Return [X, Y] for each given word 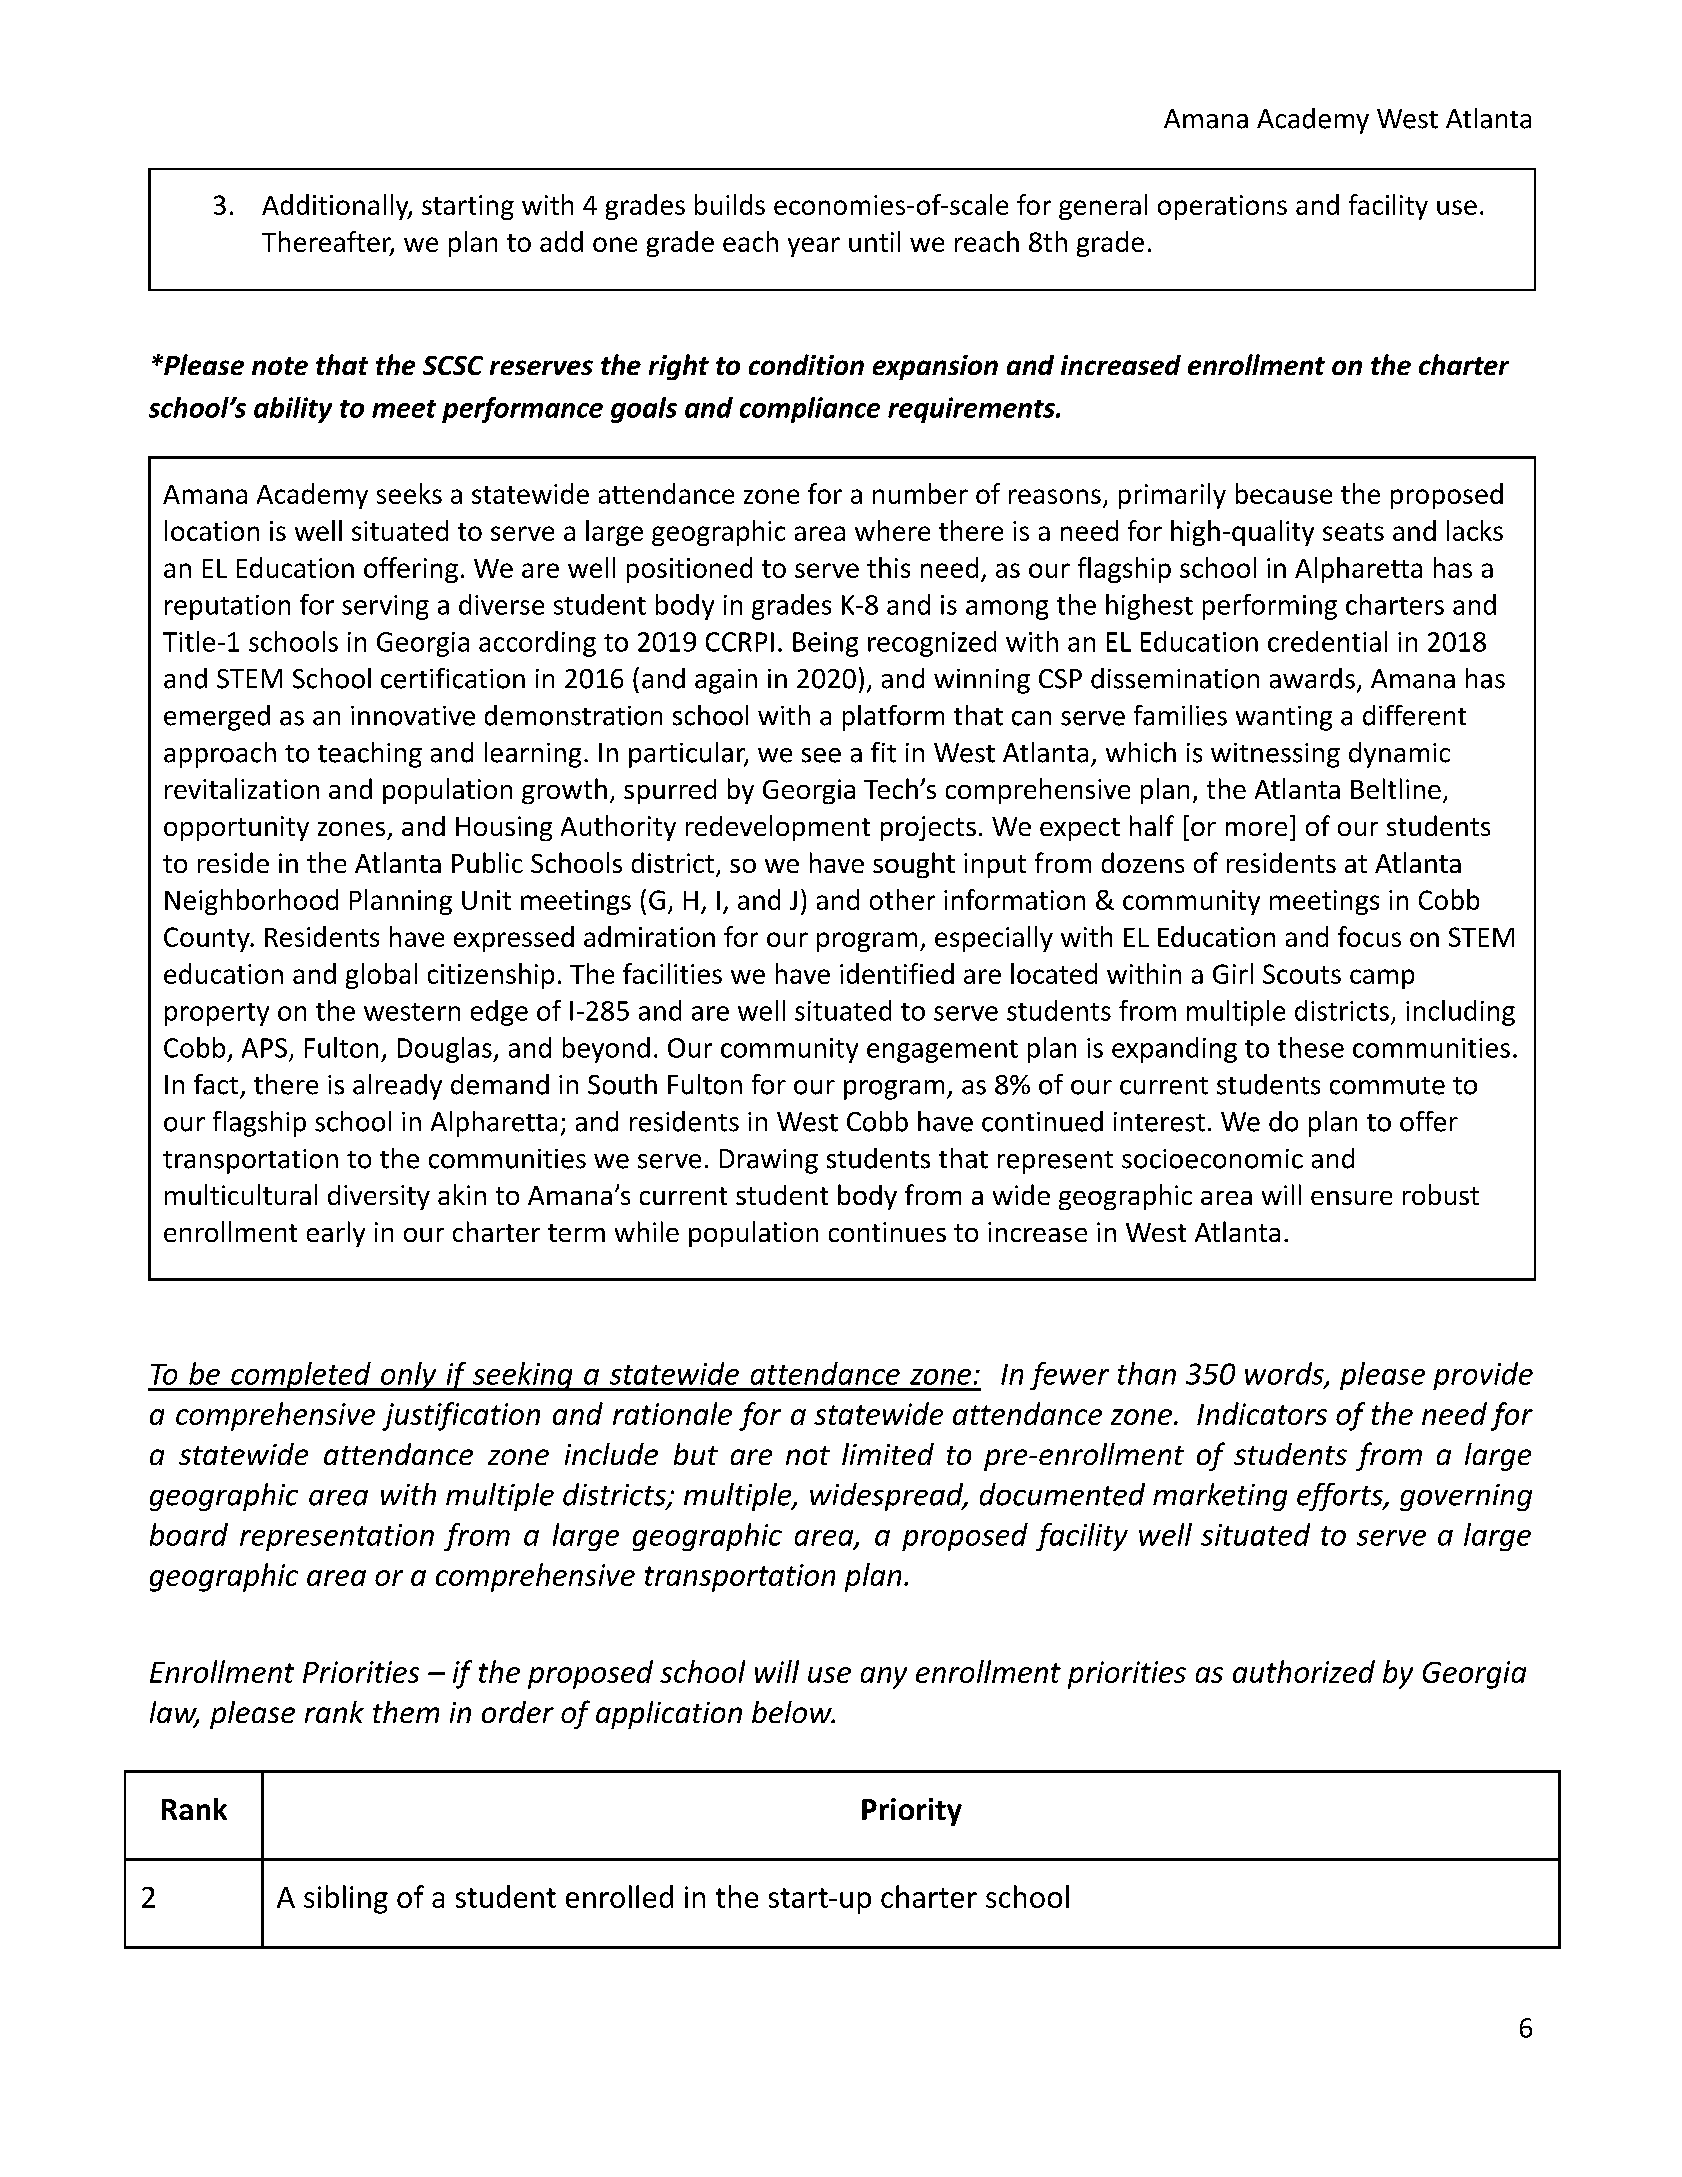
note [280, 366]
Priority [912, 1812]
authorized [1304, 1671]
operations [1222, 207]
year [814, 247]
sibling [346, 1899]
